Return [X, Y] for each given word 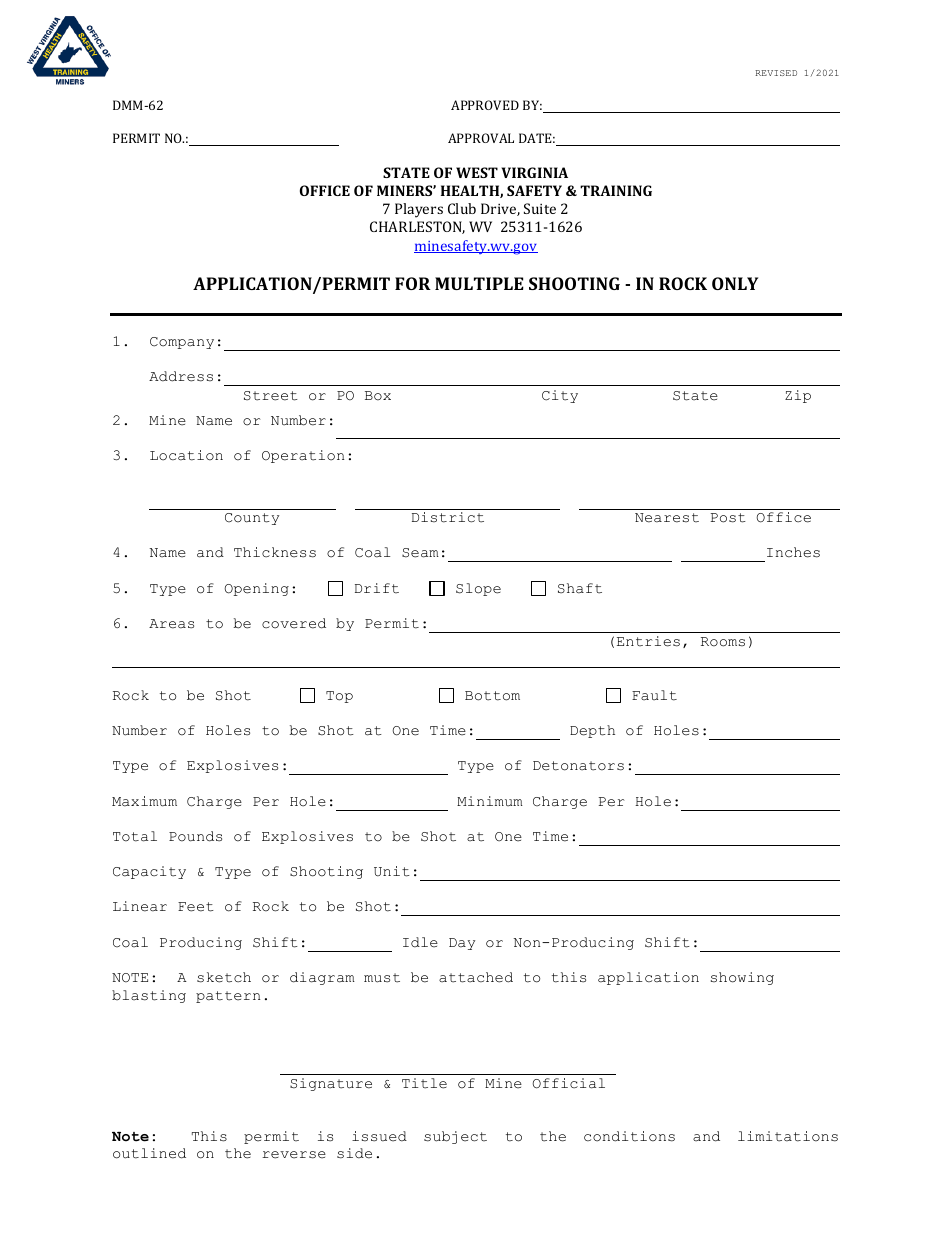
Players [419, 210]
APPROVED [485, 105]
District [448, 517]
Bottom [492, 696]
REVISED [776, 73]
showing [742, 978]
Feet [196, 907]
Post [728, 518]
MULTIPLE [479, 283]
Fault [654, 695]
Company [182, 343]
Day [462, 944]
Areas [171, 624]
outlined [149, 1153]
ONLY [735, 283]
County [252, 519]
